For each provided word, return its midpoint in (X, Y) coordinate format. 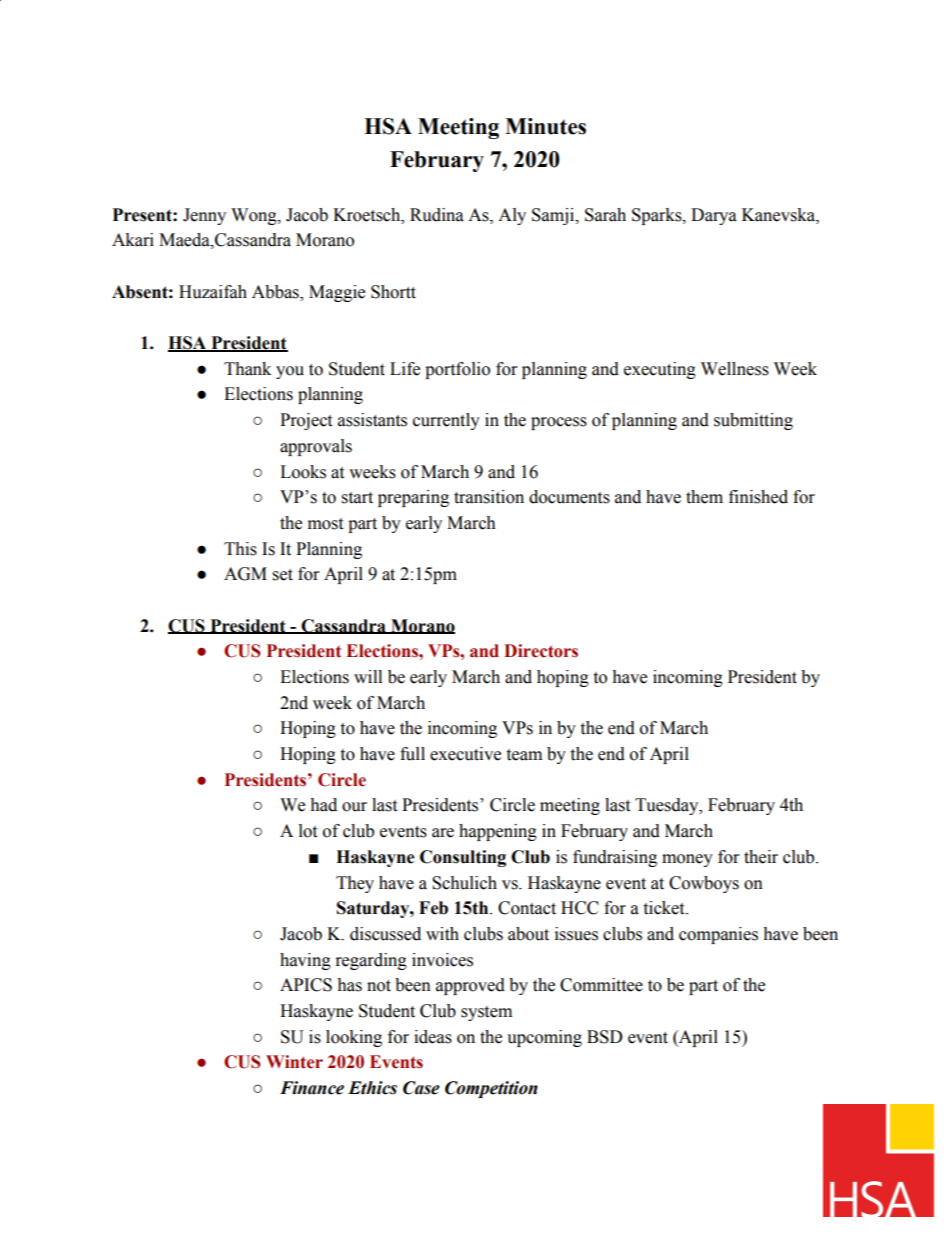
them (704, 497)
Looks (303, 472)
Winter (294, 1062)
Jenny (204, 216)
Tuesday (668, 806)
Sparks (658, 216)
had (323, 805)
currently (446, 421)
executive (465, 754)
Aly (512, 216)
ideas (433, 1037)
